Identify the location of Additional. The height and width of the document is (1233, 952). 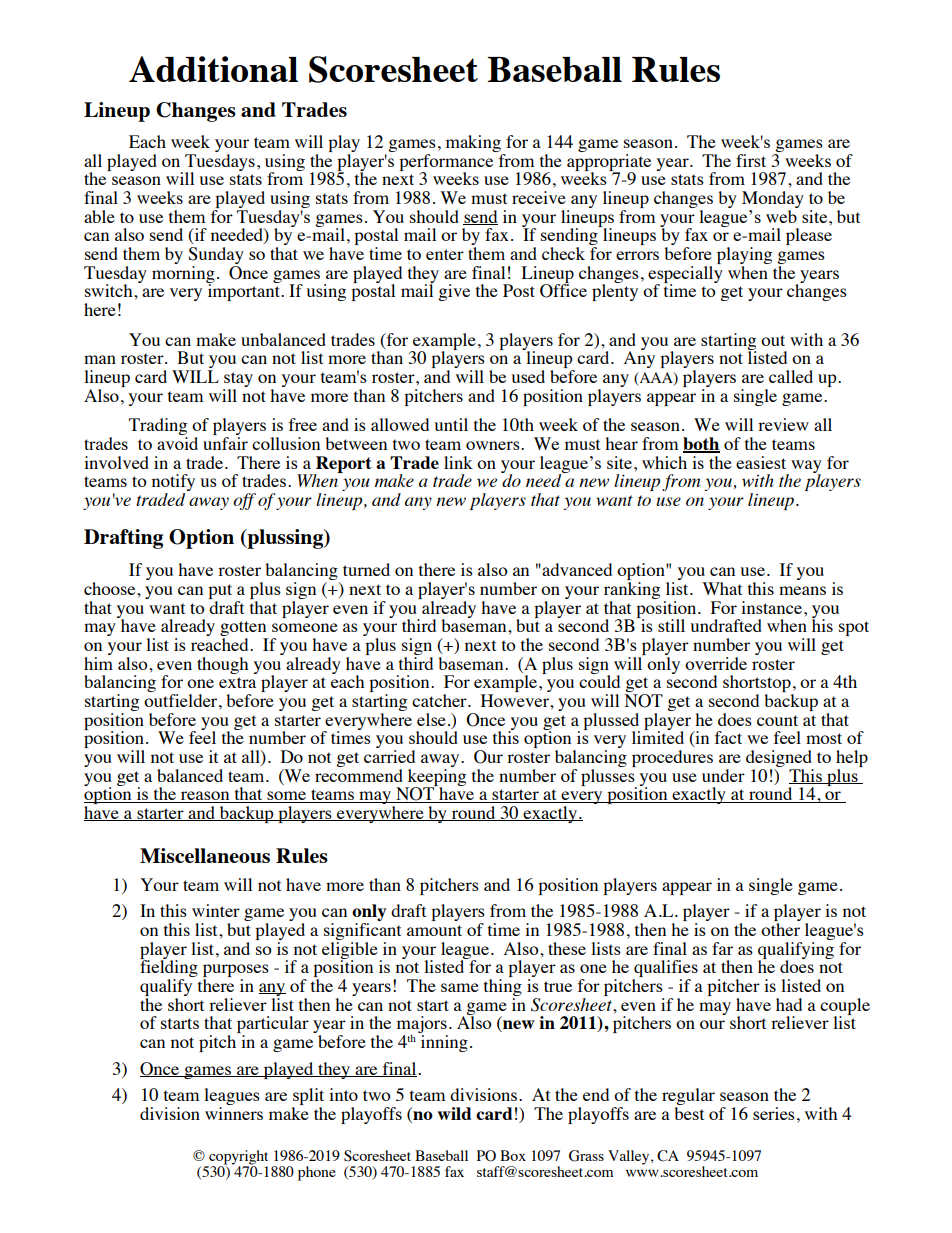
(213, 69).
